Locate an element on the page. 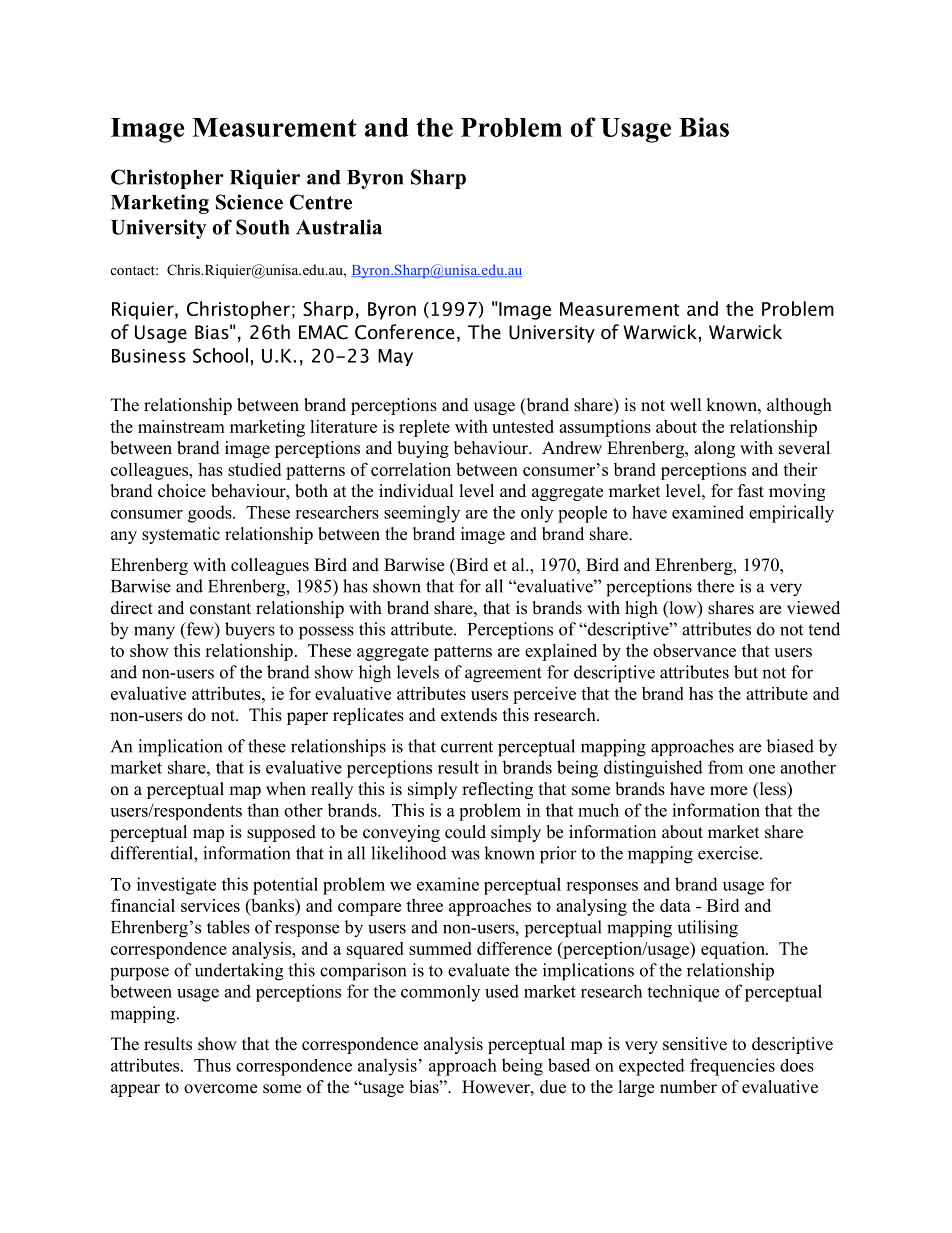 The width and height of the page is (952, 1233). Australia is located at coordinates (339, 227).
